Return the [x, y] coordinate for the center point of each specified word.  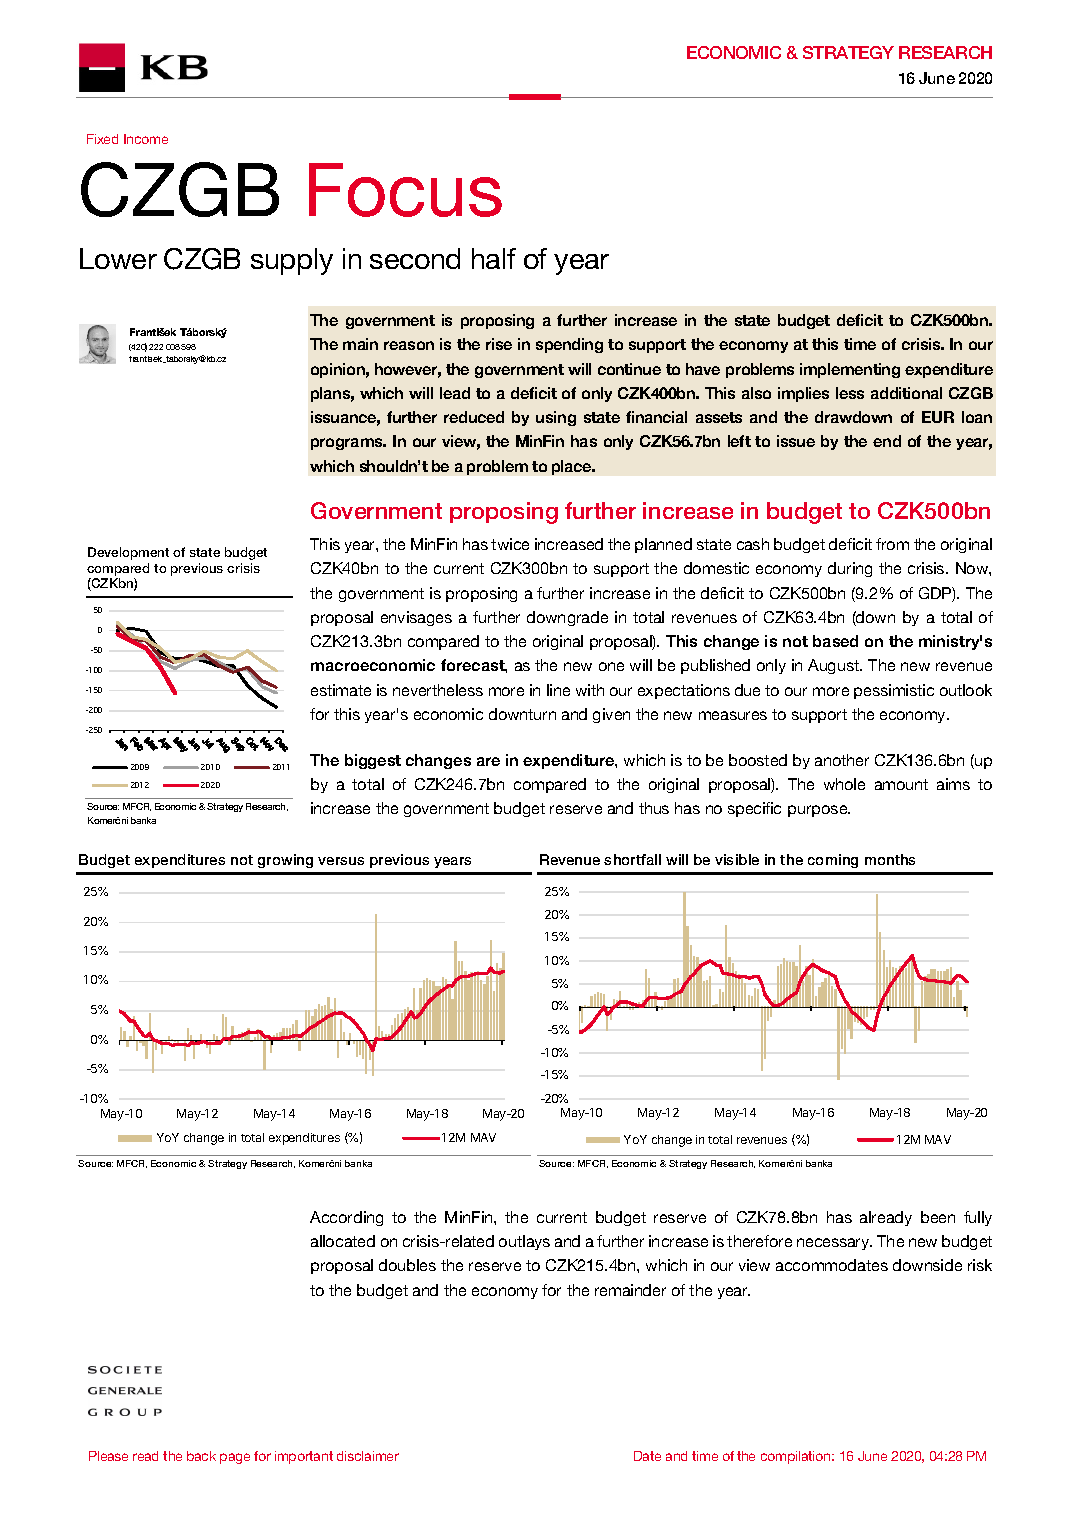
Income [146, 139]
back [201, 1456]
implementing [850, 370]
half [494, 258]
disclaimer [368, 1456]
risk [980, 1265]
